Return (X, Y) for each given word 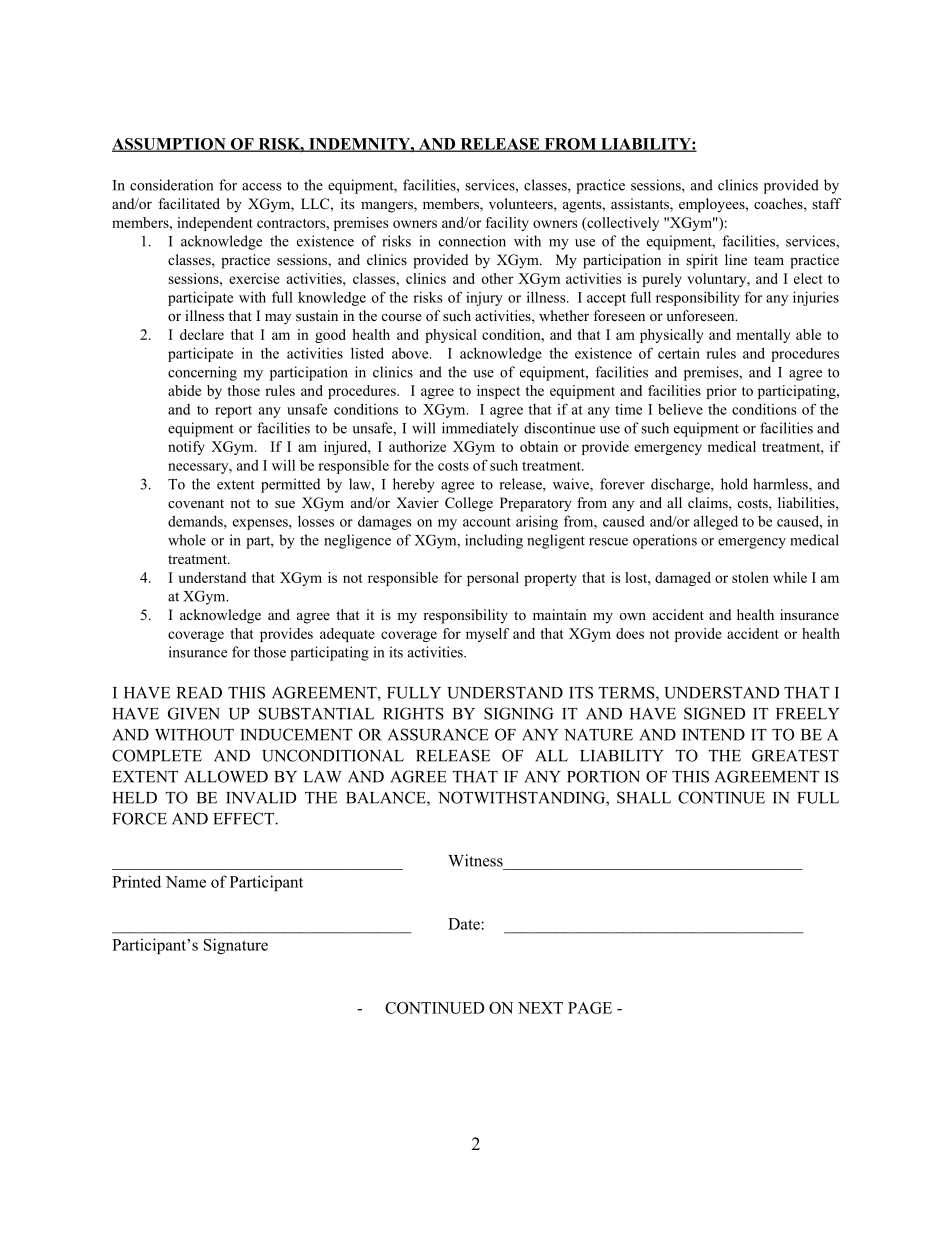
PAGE (590, 1008)
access (262, 187)
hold (734, 484)
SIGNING (519, 713)
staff (826, 203)
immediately (480, 429)
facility (507, 224)
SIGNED (714, 713)
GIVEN (194, 713)
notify (186, 448)
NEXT (540, 1008)
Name (186, 882)
